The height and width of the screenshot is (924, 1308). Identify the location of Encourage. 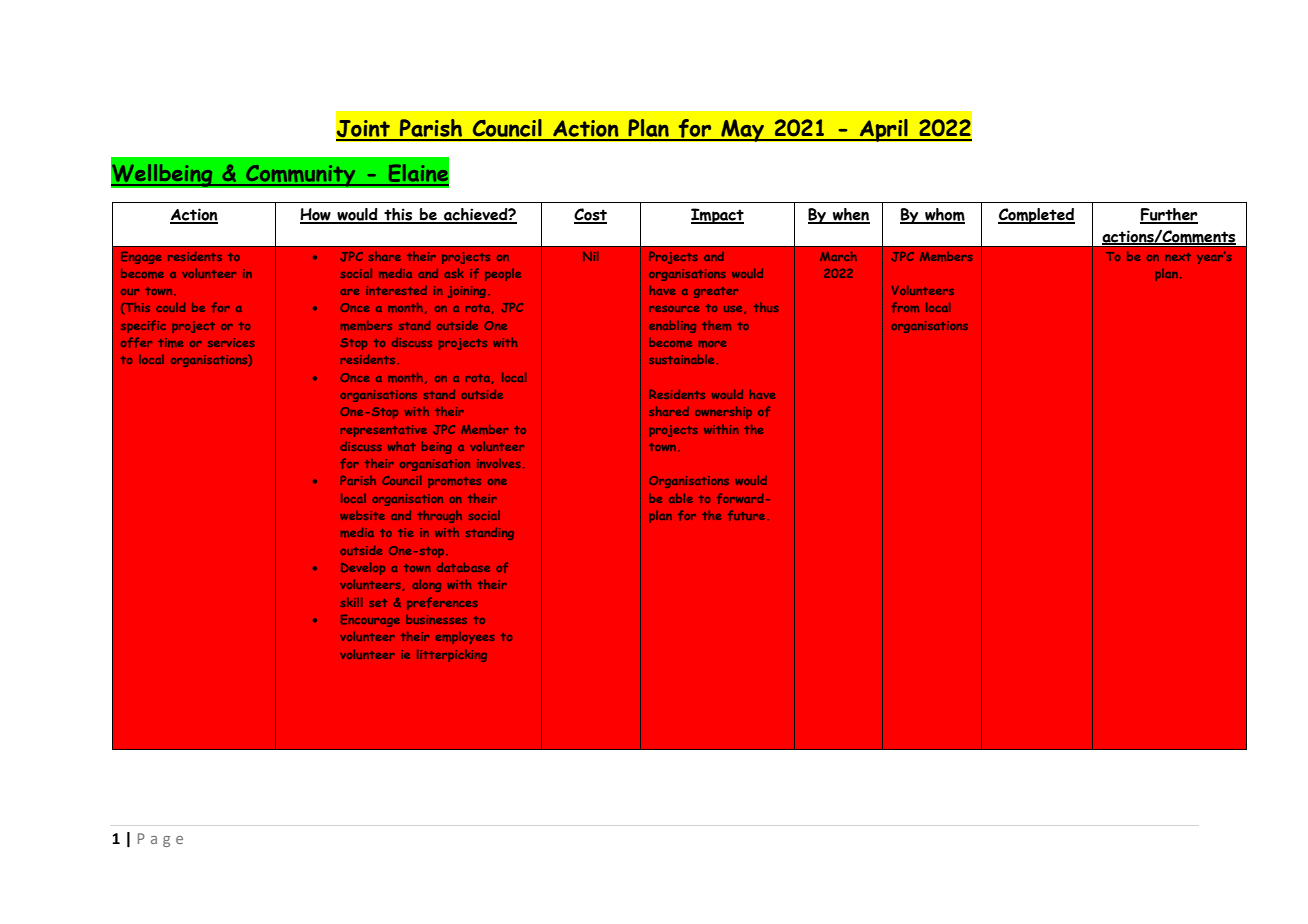
(370, 621).
